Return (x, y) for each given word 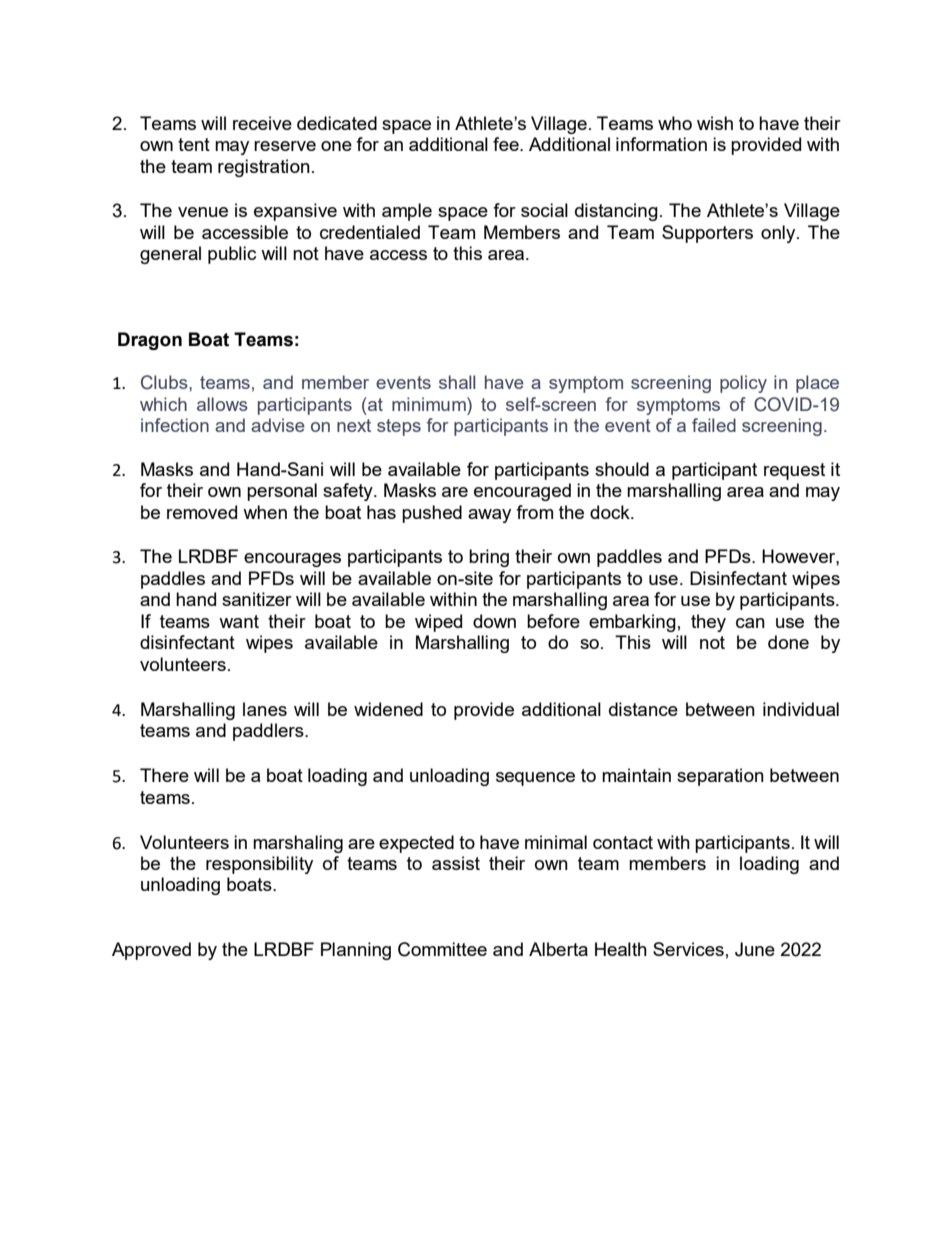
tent (194, 144)
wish (715, 123)
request (794, 471)
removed (202, 512)
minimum (430, 404)
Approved (151, 951)
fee (507, 144)
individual (801, 709)
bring (489, 558)
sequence (535, 779)
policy (743, 384)
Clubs (165, 382)
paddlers (269, 732)
